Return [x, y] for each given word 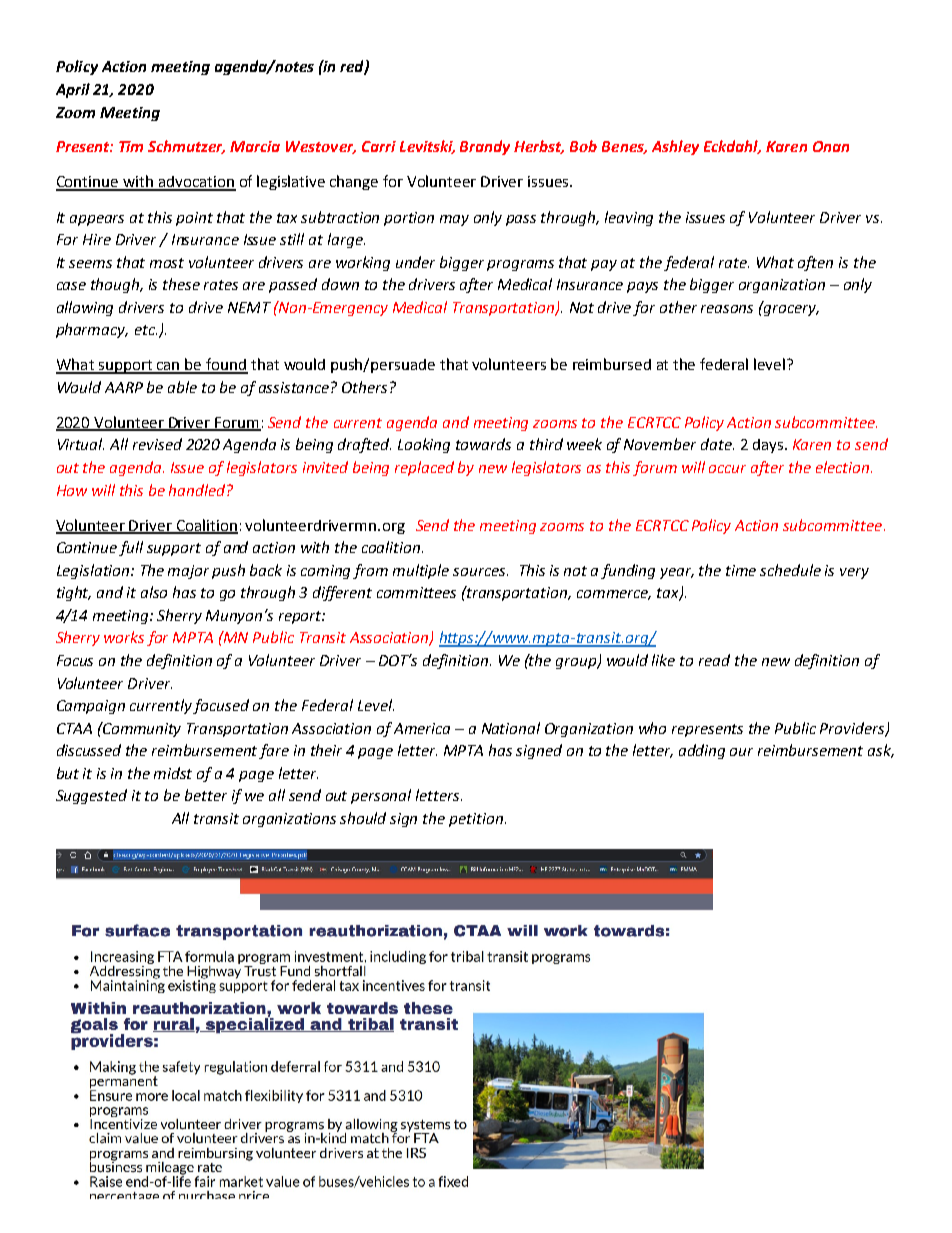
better [206, 795]
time [741, 570]
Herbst [539, 147]
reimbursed [612, 364]
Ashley [675, 147]
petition [476, 820]
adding [702, 751]
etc [146, 330]
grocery [790, 309]
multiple [421, 571]
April [73, 90]
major [188, 572]
